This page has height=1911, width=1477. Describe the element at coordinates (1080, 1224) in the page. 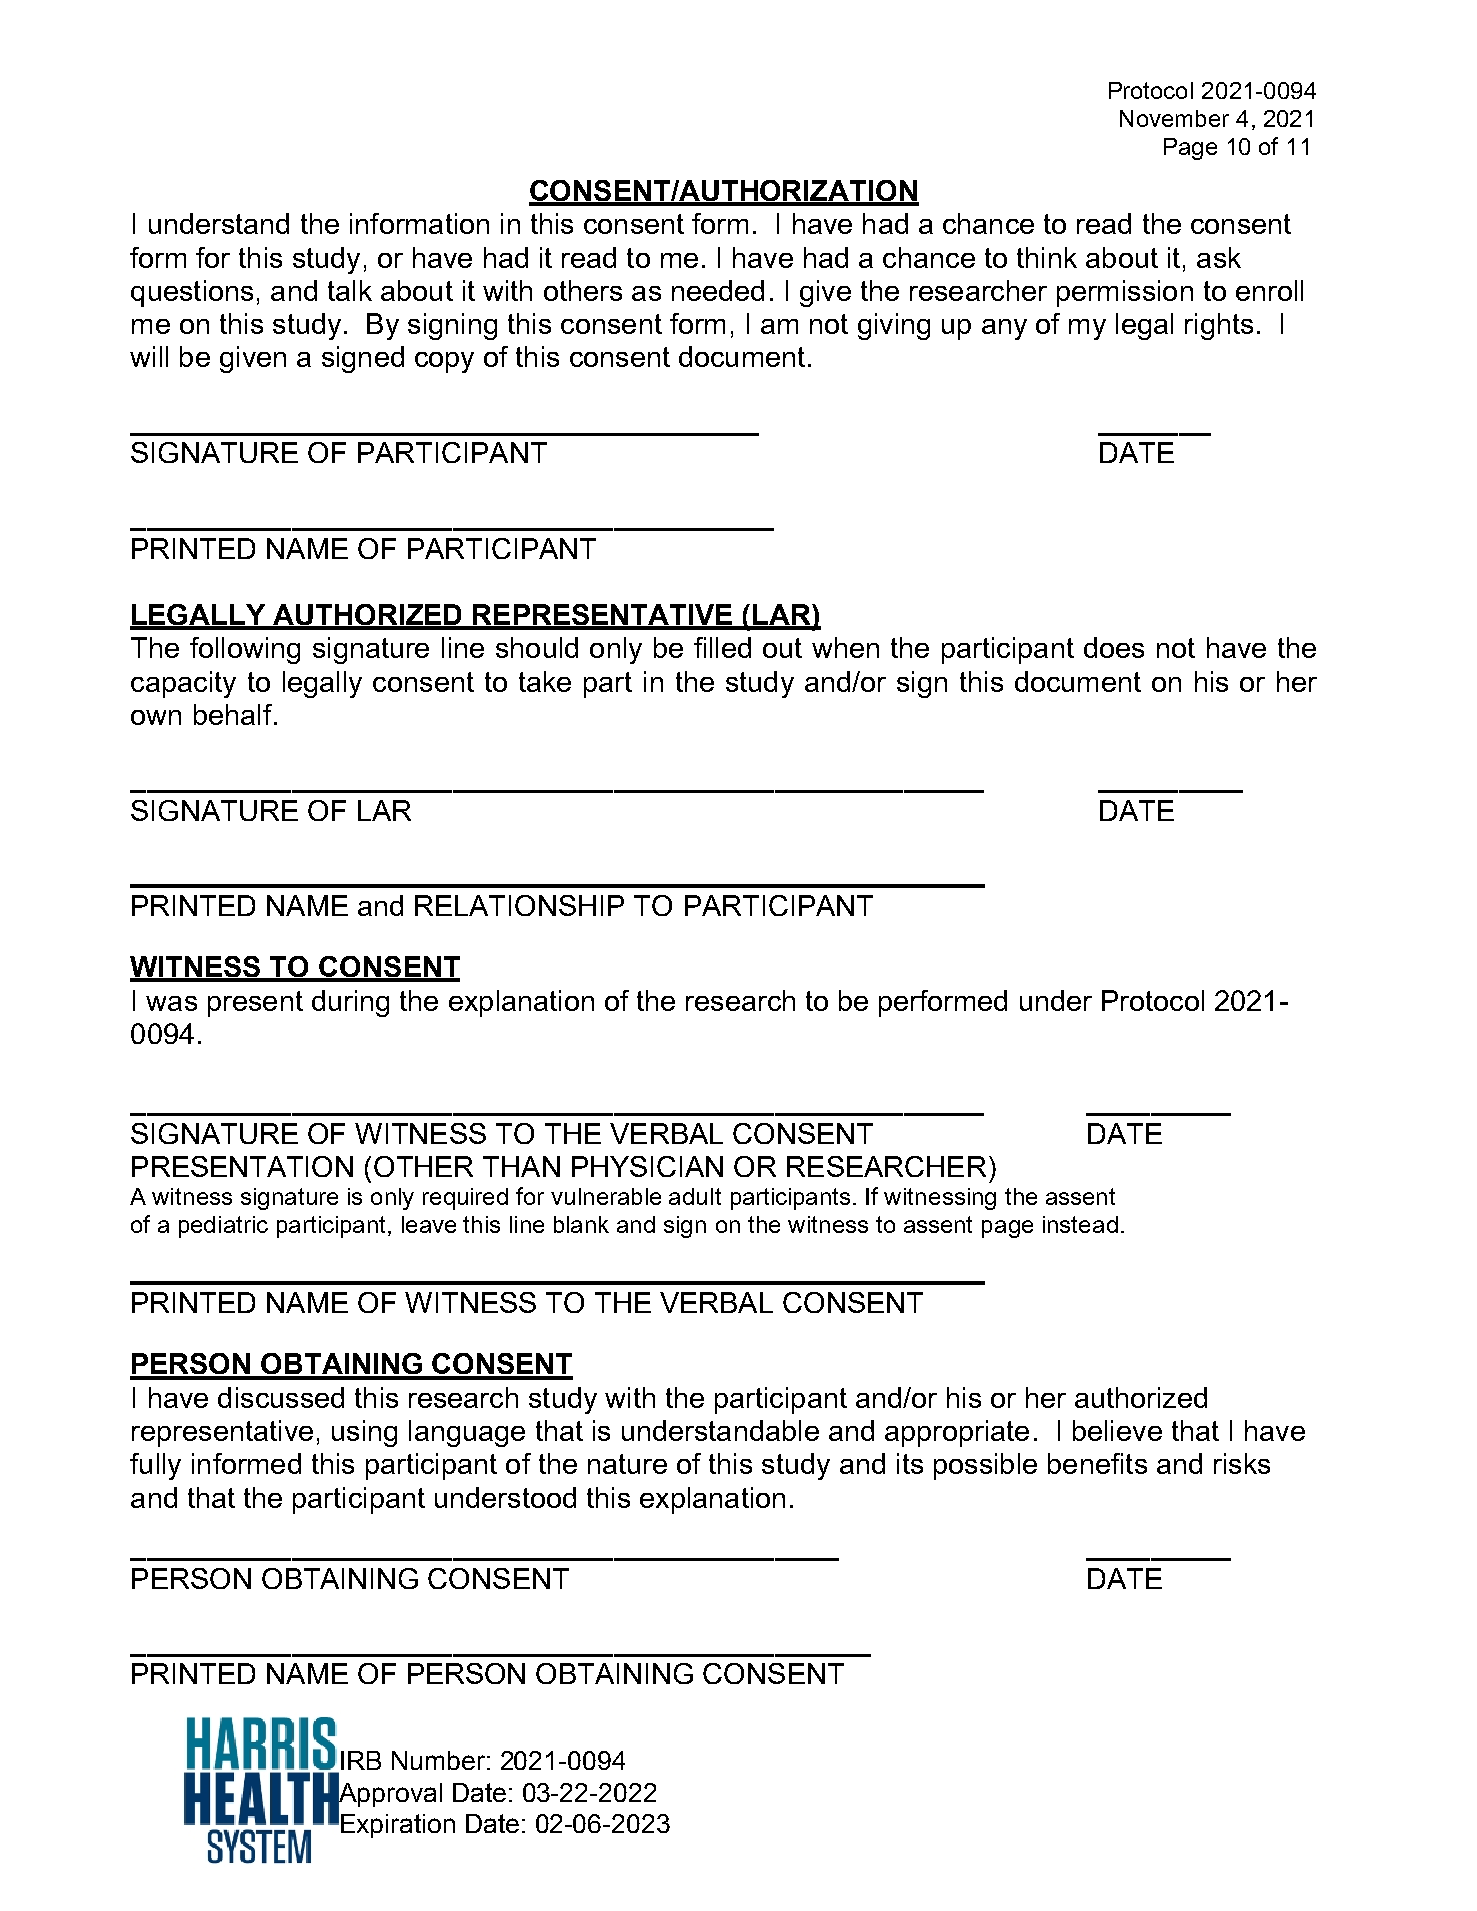

I see `instead` at that location.
